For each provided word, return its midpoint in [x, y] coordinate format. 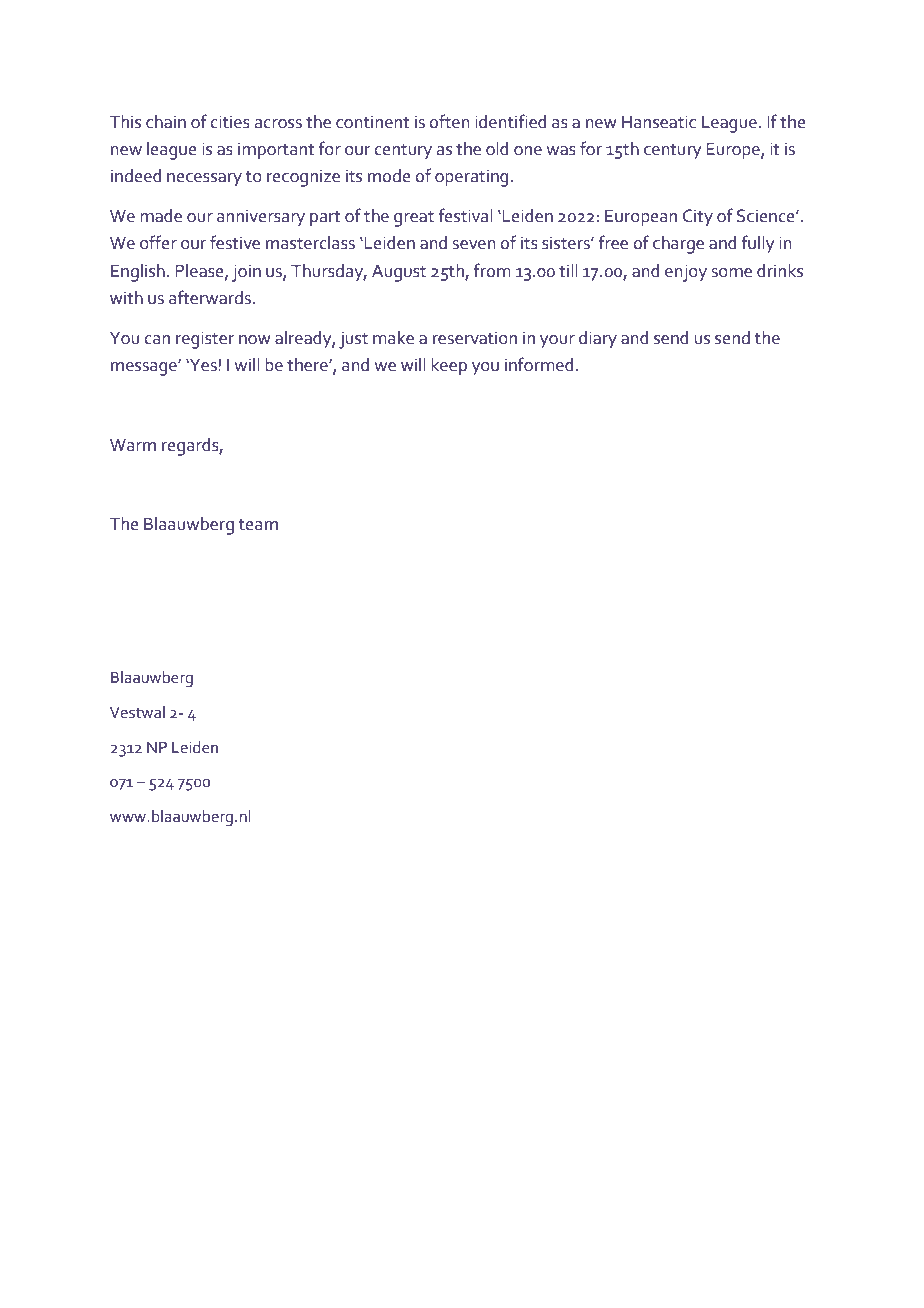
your [557, 342]
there [308, 365]
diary [598, 340]
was [561, 151]
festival [465, 215]
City [698, 218]
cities [230, 122]
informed [539, 364]
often [449, 121]
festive [235, 242]
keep [449, 367]
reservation [475, 338]
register [205, 340]
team [258, 525]
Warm [133, 445]
